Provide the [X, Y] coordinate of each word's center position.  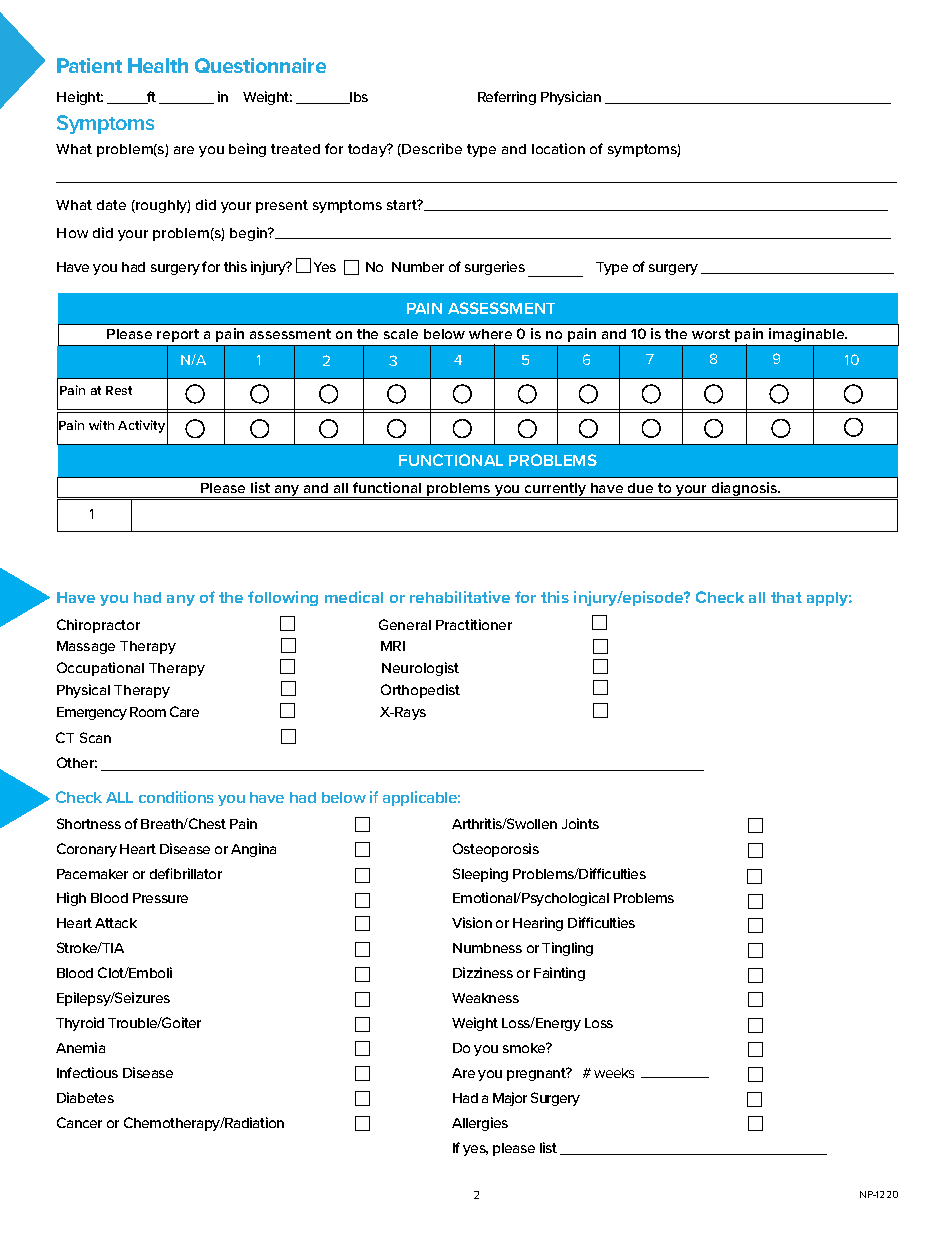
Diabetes [85, 1097]
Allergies [480, 1124]
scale [401, 334]
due [640, 488]
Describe [432, 148]
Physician [571, 98]
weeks [614, 1073]
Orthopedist [420, 691]
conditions [176, 797]
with [101, 425]
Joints [580, 823]
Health [158, 65]
